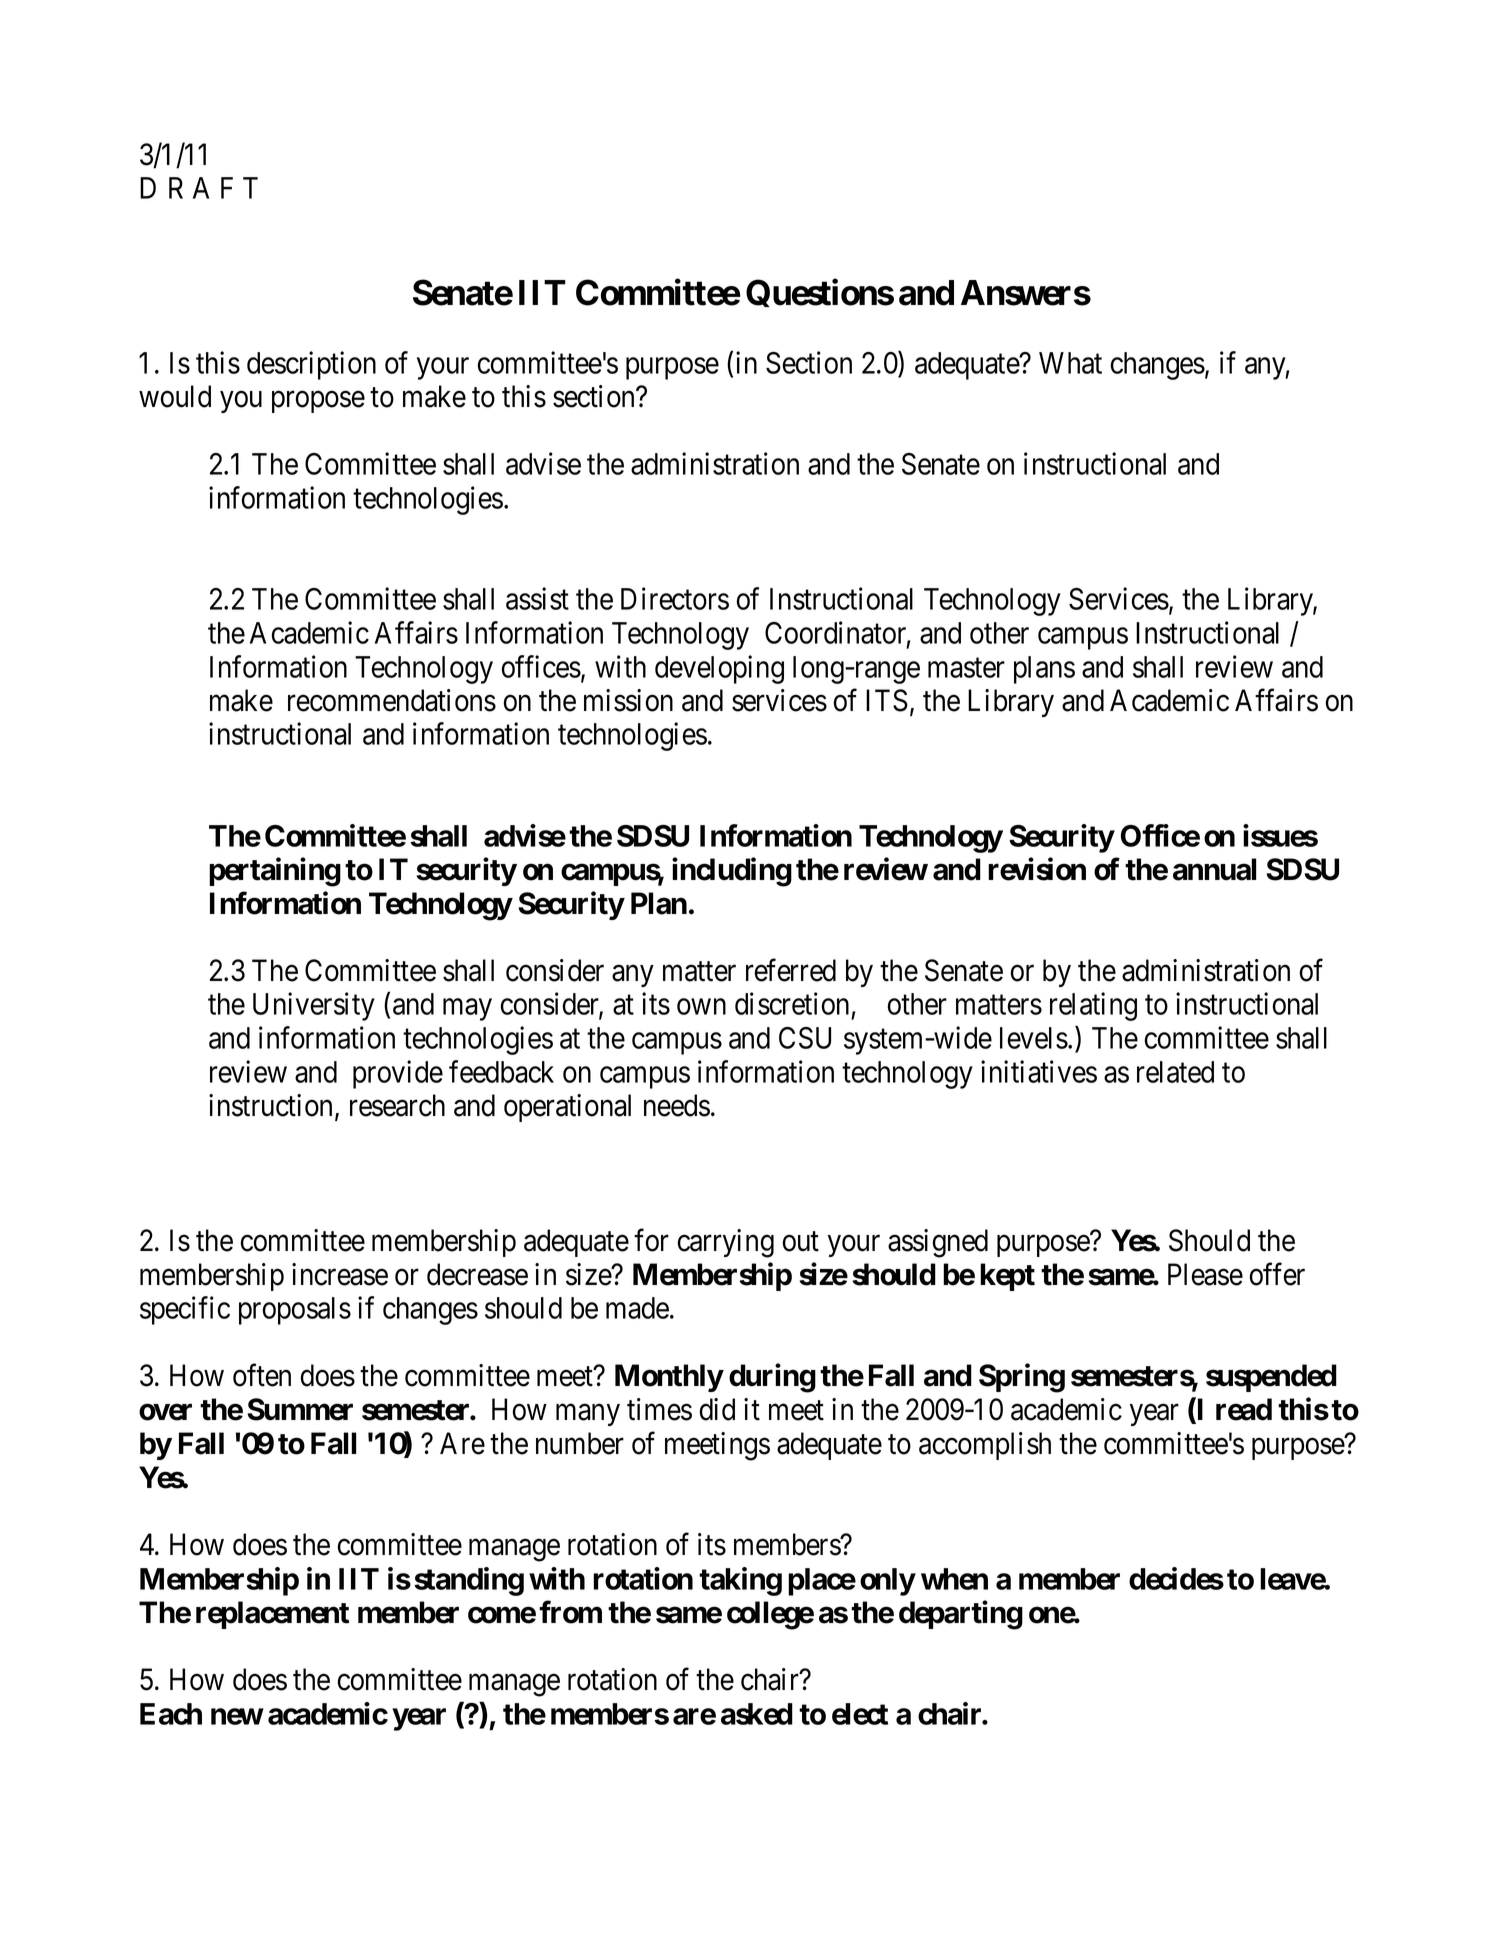 Image resolution: width=1498 pixels, height=1938 pixels. Describe the element at coordinates (675, 598) in the image. I see `Directors` at that location.
